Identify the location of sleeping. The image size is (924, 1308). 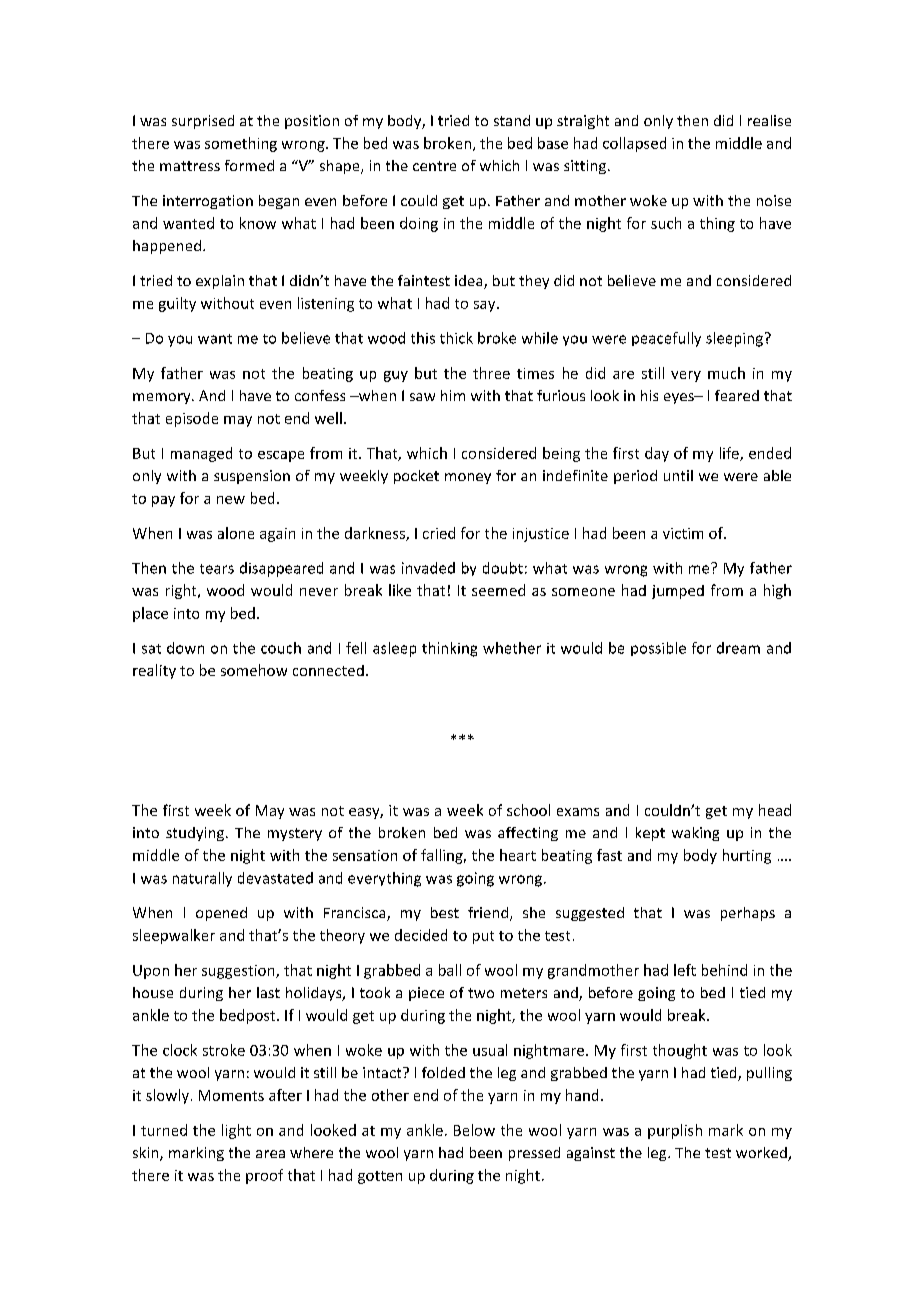
(734, 339).
